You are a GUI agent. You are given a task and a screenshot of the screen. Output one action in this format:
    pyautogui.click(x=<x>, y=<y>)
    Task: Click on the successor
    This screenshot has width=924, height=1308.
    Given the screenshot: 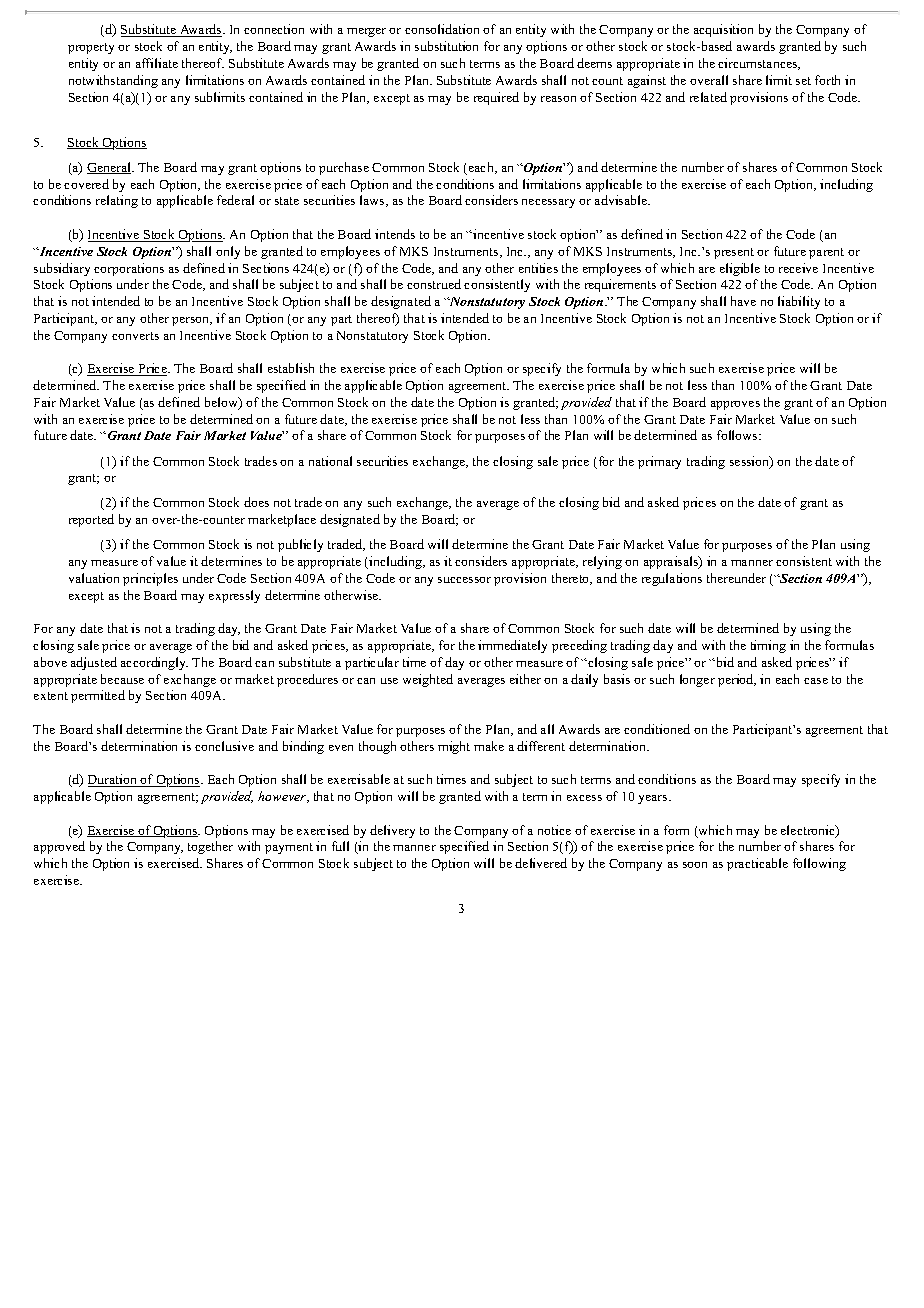 What is the action you would take?
    pyautogui.click(x=464, y=580)
